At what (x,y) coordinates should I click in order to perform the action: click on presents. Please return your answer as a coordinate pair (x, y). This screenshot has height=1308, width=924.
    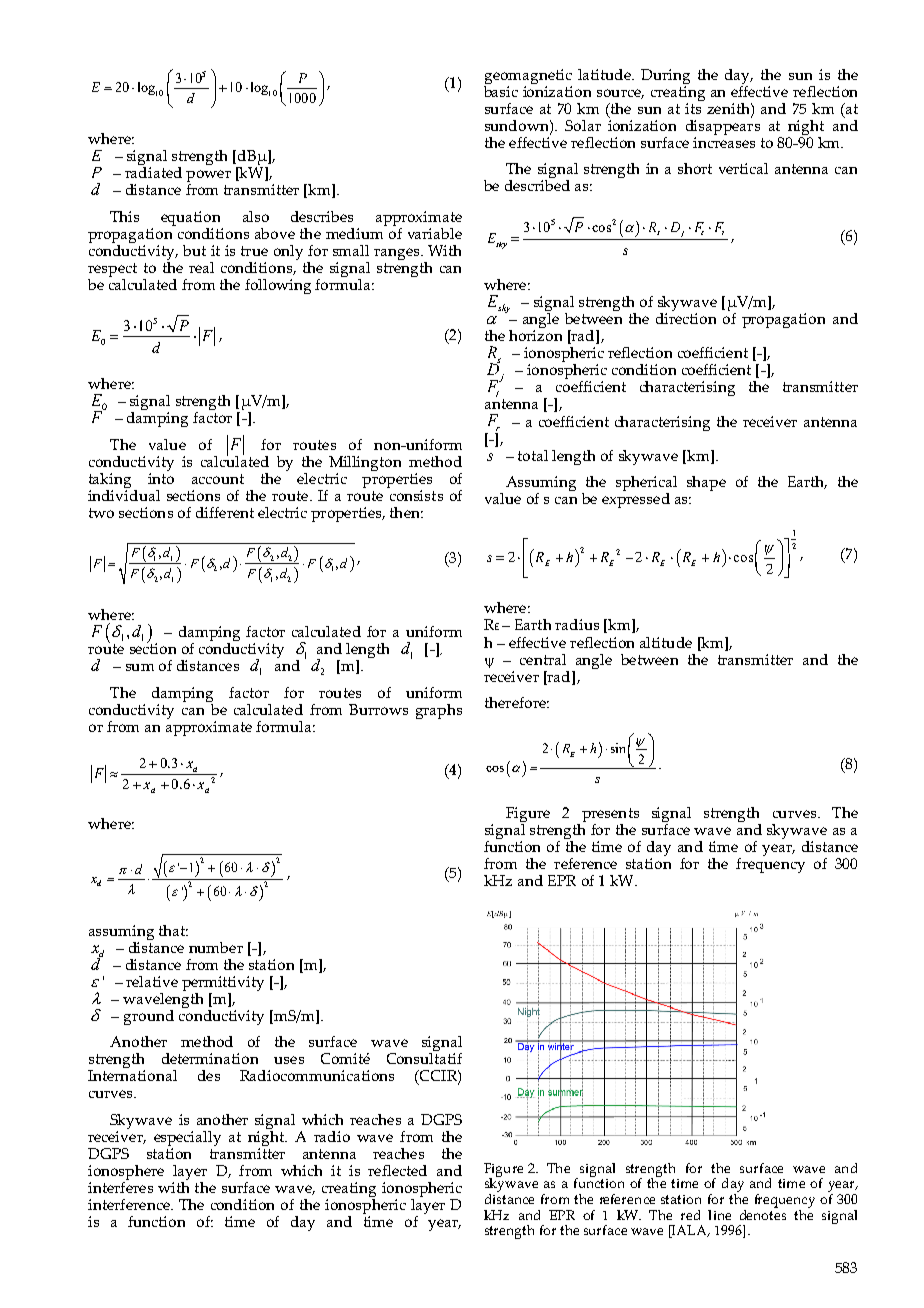
    Looking at the image, I should click on (609, 816).
